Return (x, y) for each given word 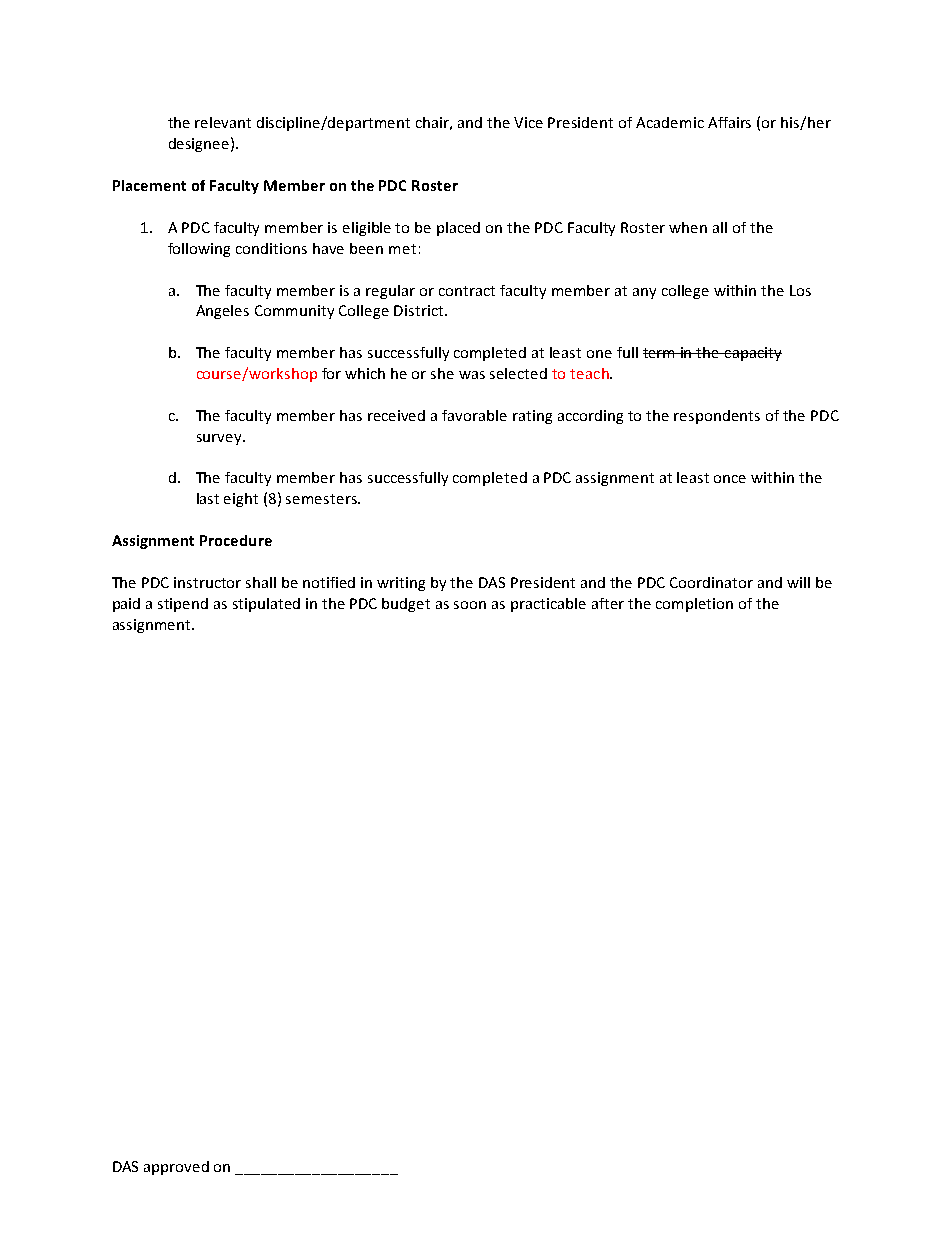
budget (406, 605)
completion (694, 605)
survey (220, 439)
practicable (548, 605)
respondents (717, 417)
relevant (223, 122)
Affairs (729, 122)
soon (470, 605)
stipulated (266, 605)
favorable (474, 415)
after (608, 603)
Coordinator (711, 582)
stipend (183, 605)
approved (176, 1168)
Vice (528, 122)
